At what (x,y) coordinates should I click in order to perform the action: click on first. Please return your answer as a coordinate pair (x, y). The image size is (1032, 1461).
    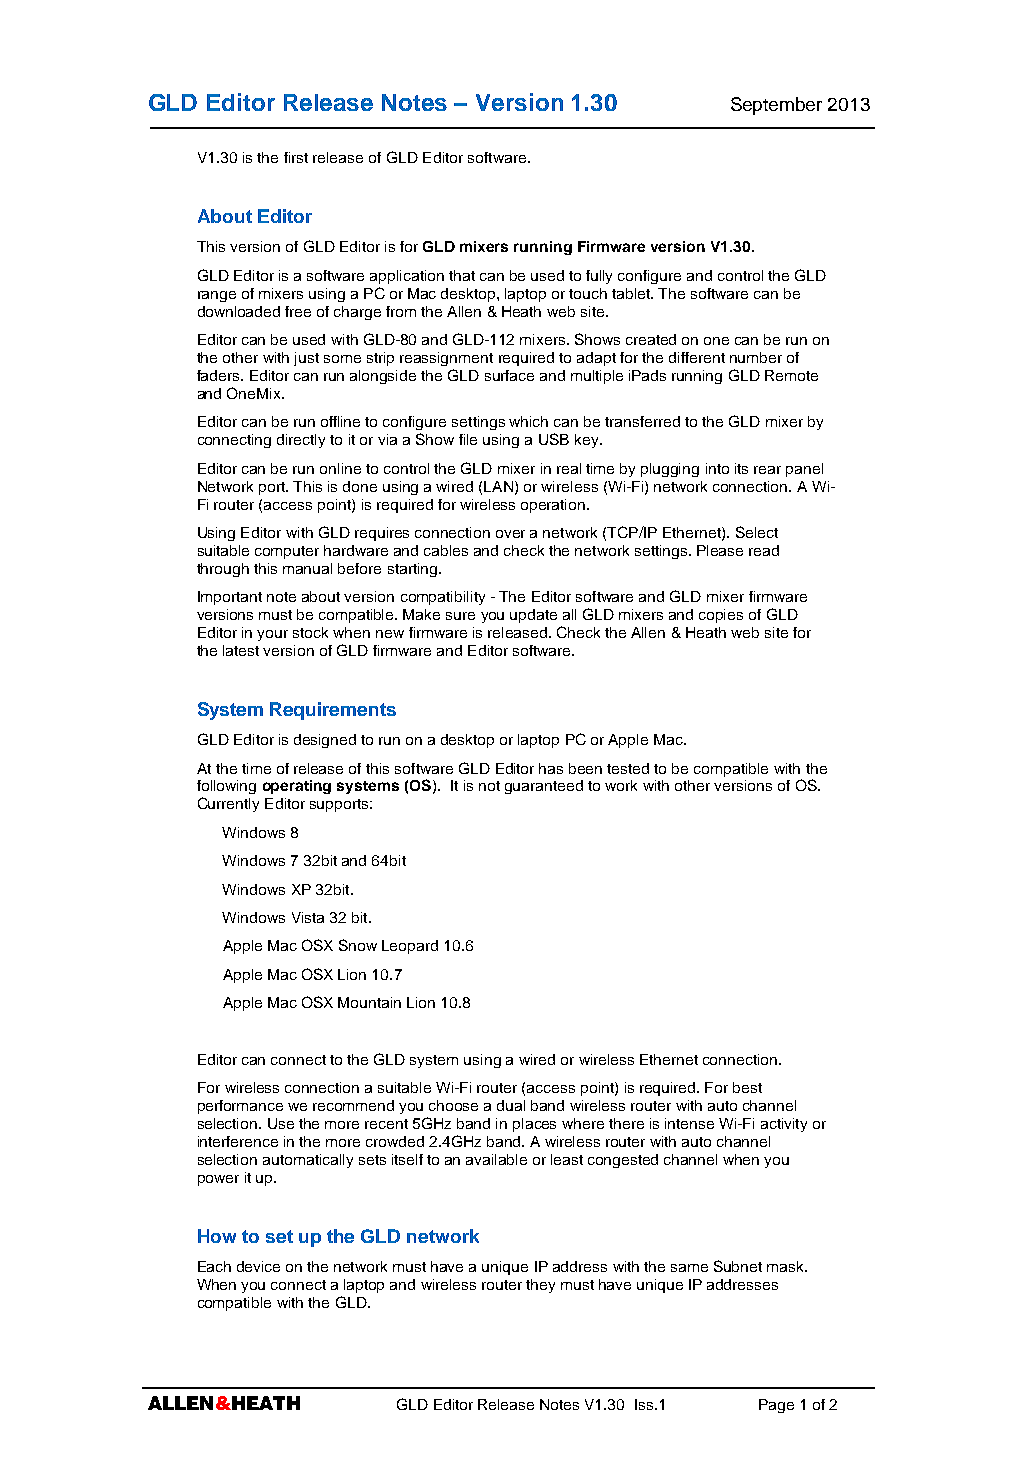
    Looking at the image, I should click on (296, 157).
